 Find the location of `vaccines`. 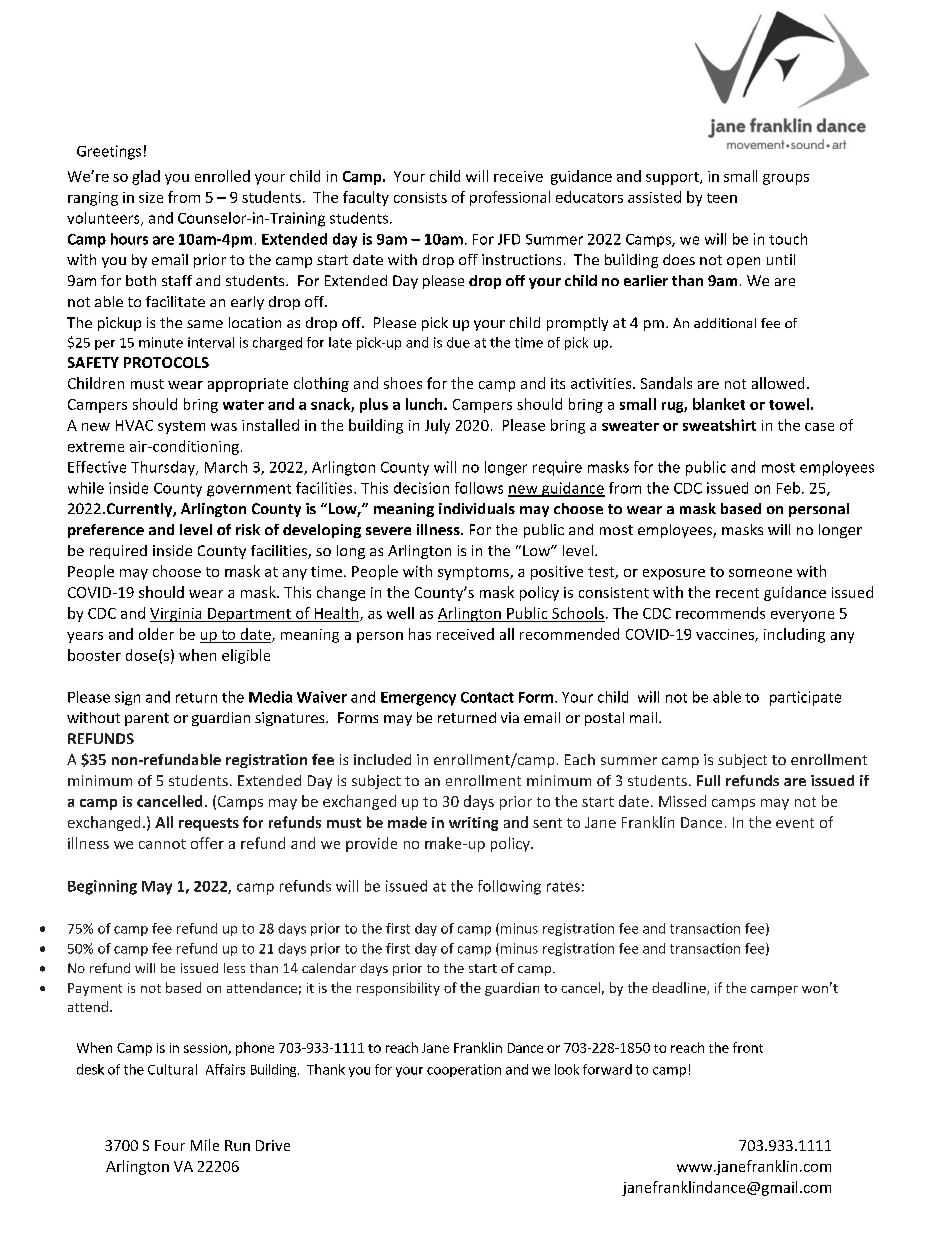

vaccines is located at coordinates (726, 635).
